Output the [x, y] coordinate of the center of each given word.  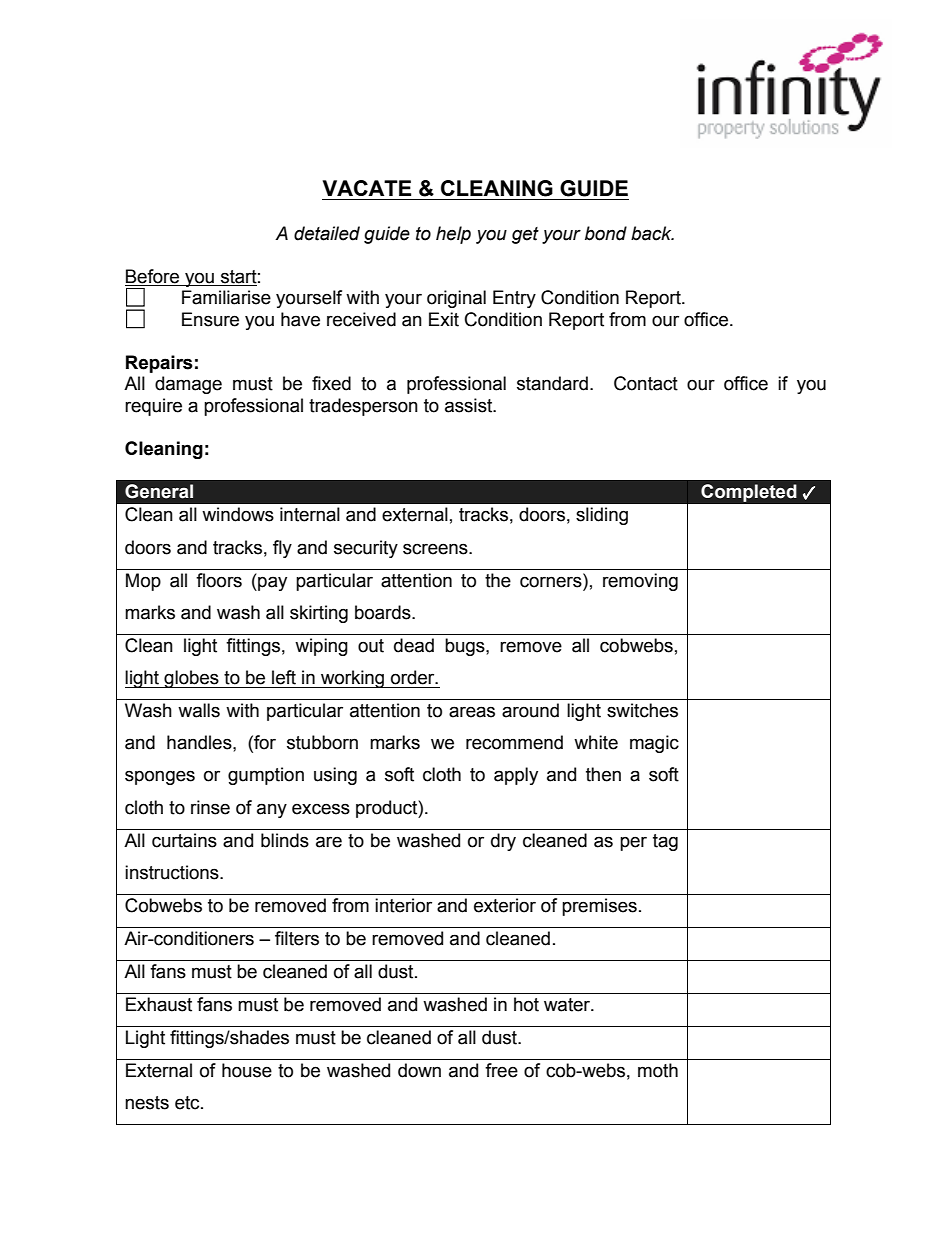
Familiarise [226, 297]
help [453, 235]
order [414, 677]
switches [642, 710]
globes [191, 679]
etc [188, 1103]
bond [606, 233]
